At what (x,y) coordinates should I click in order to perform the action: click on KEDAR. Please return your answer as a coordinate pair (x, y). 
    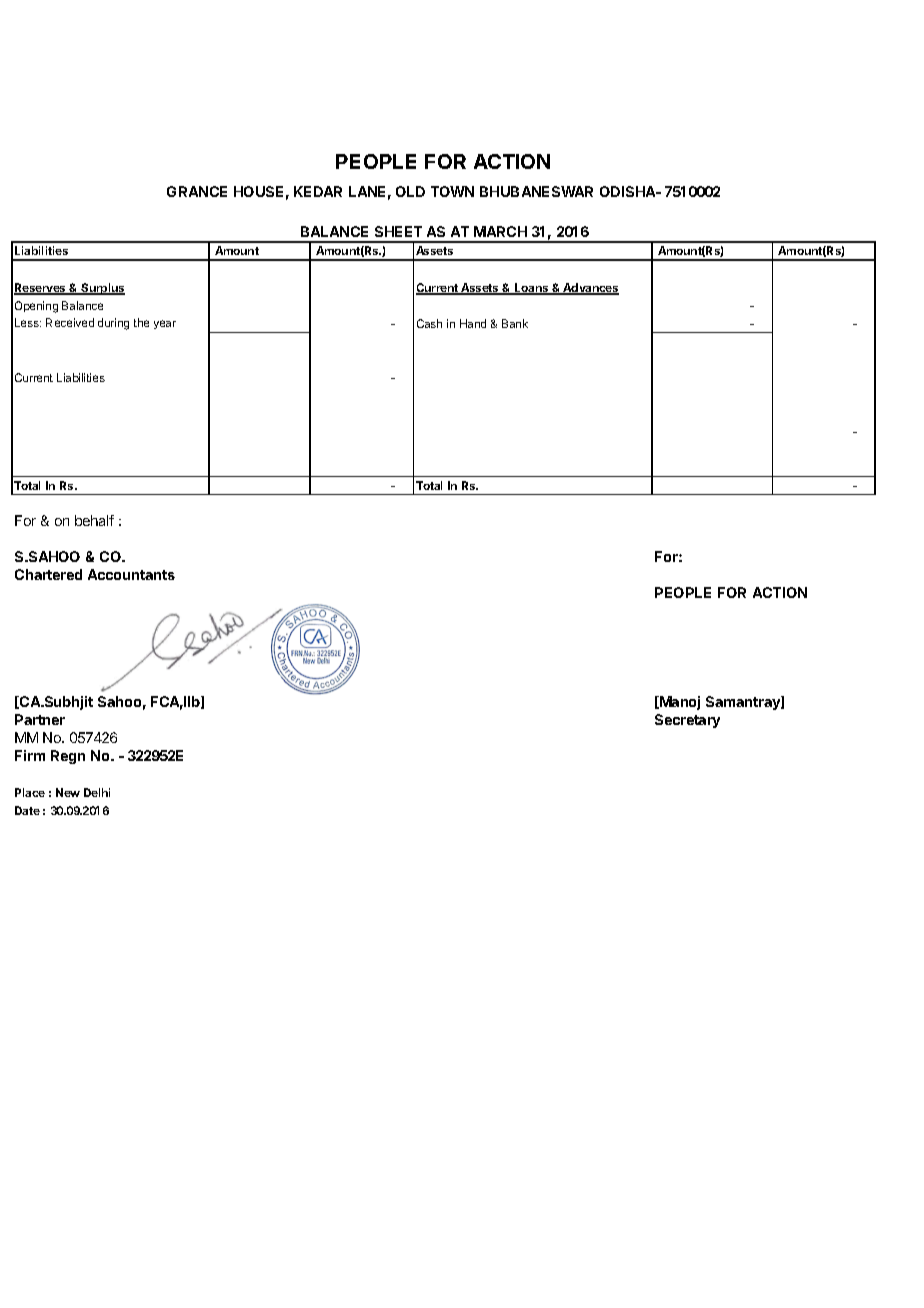
    Looking at the image, I should click on (318, 191).
